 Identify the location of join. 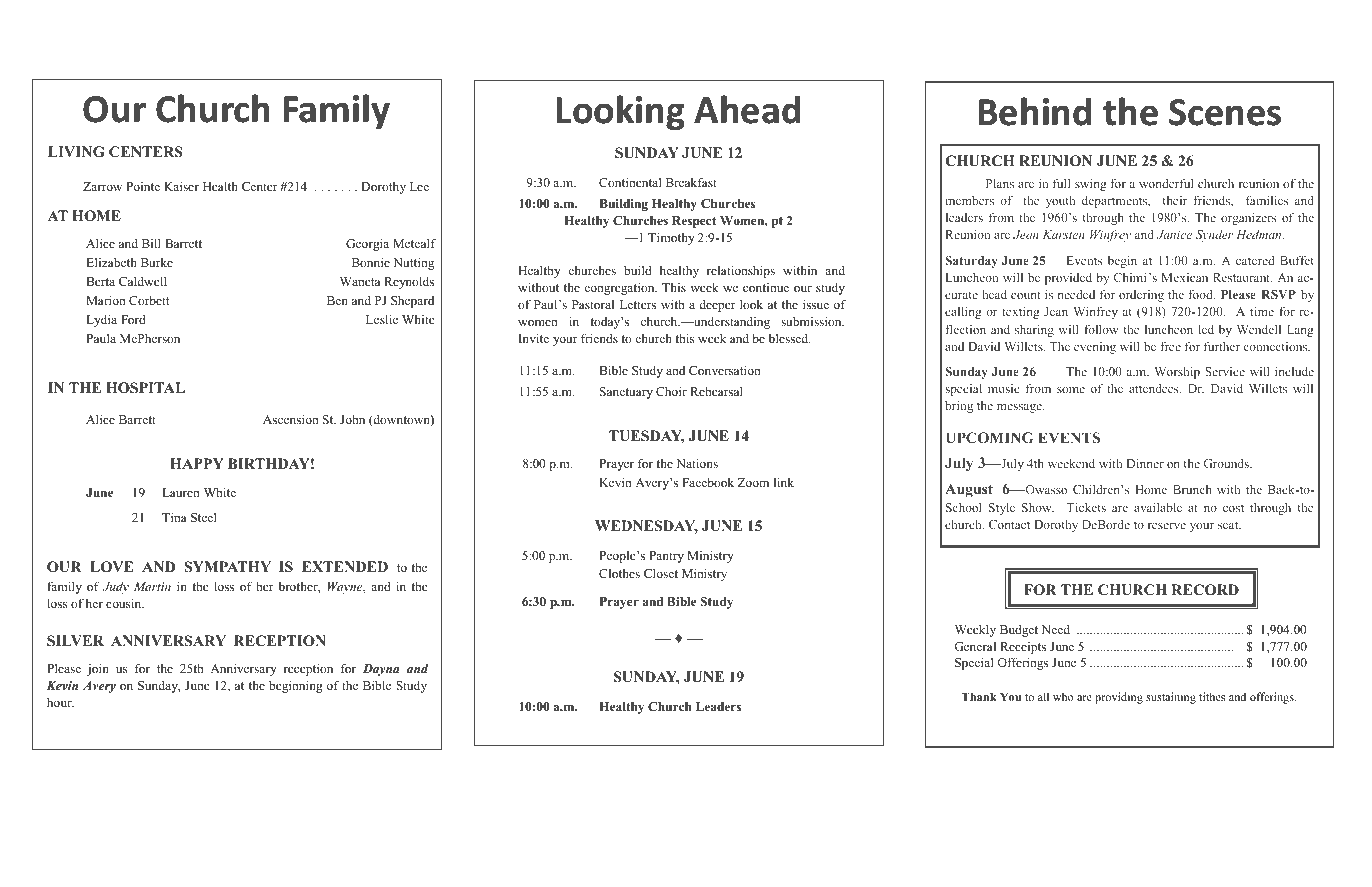
(98, 669).
